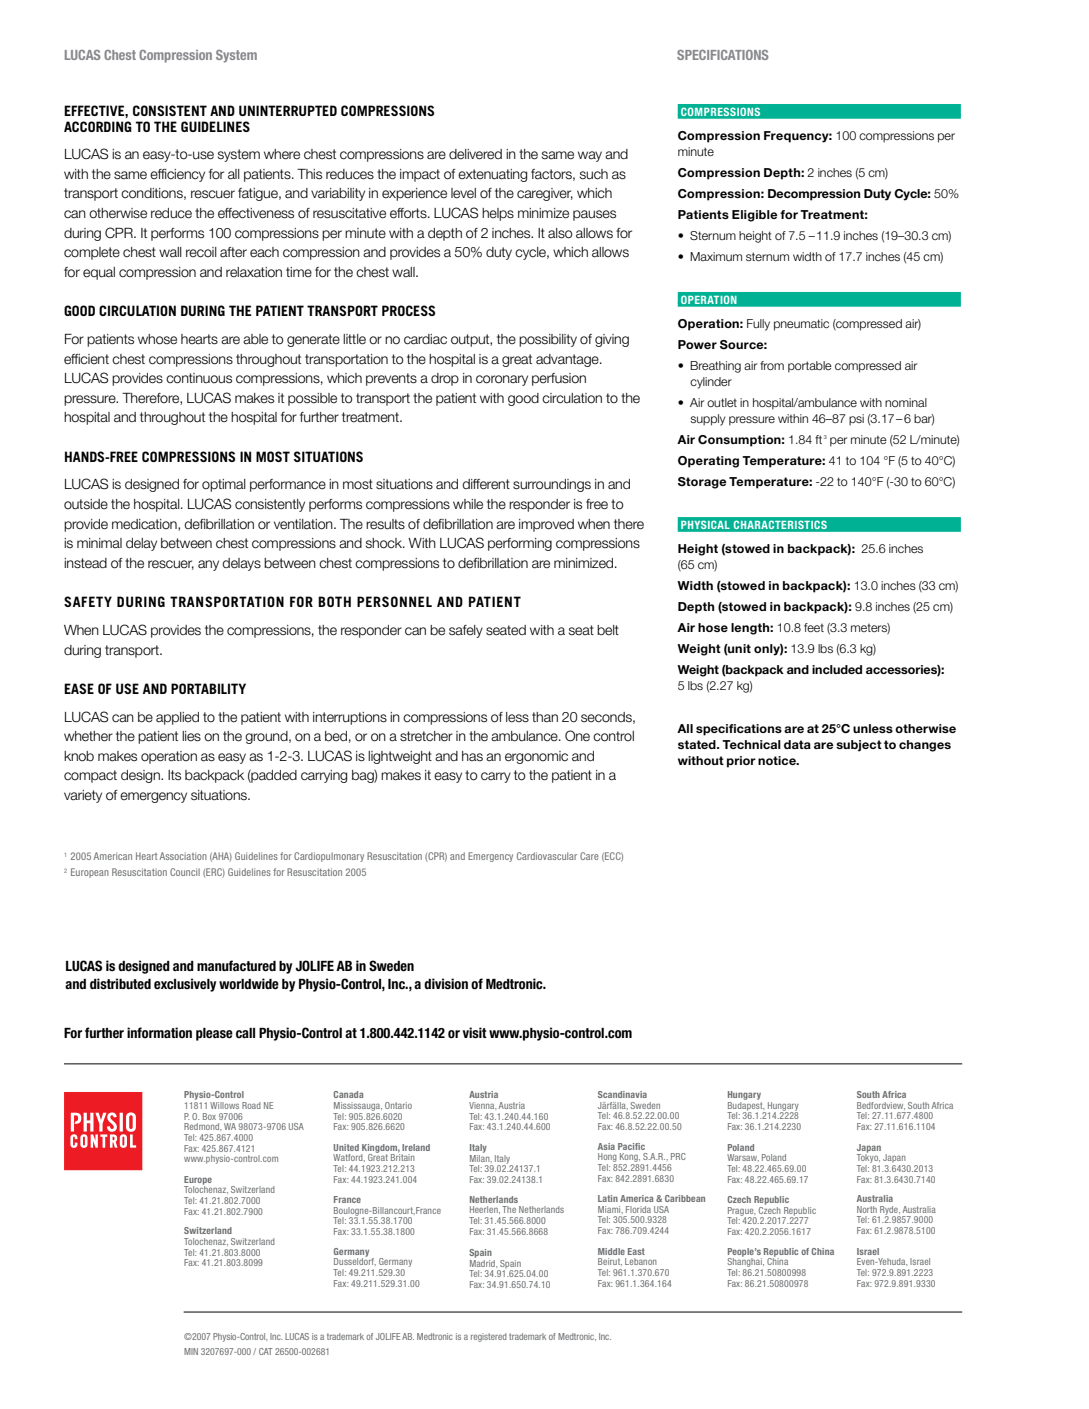 Image resolution: width=1089 pixels, height=1409 pixels. What do you see at coordinates (203, 1126) in the screenshot?
I see `Redmond` at bounding box center [203, 1126].
